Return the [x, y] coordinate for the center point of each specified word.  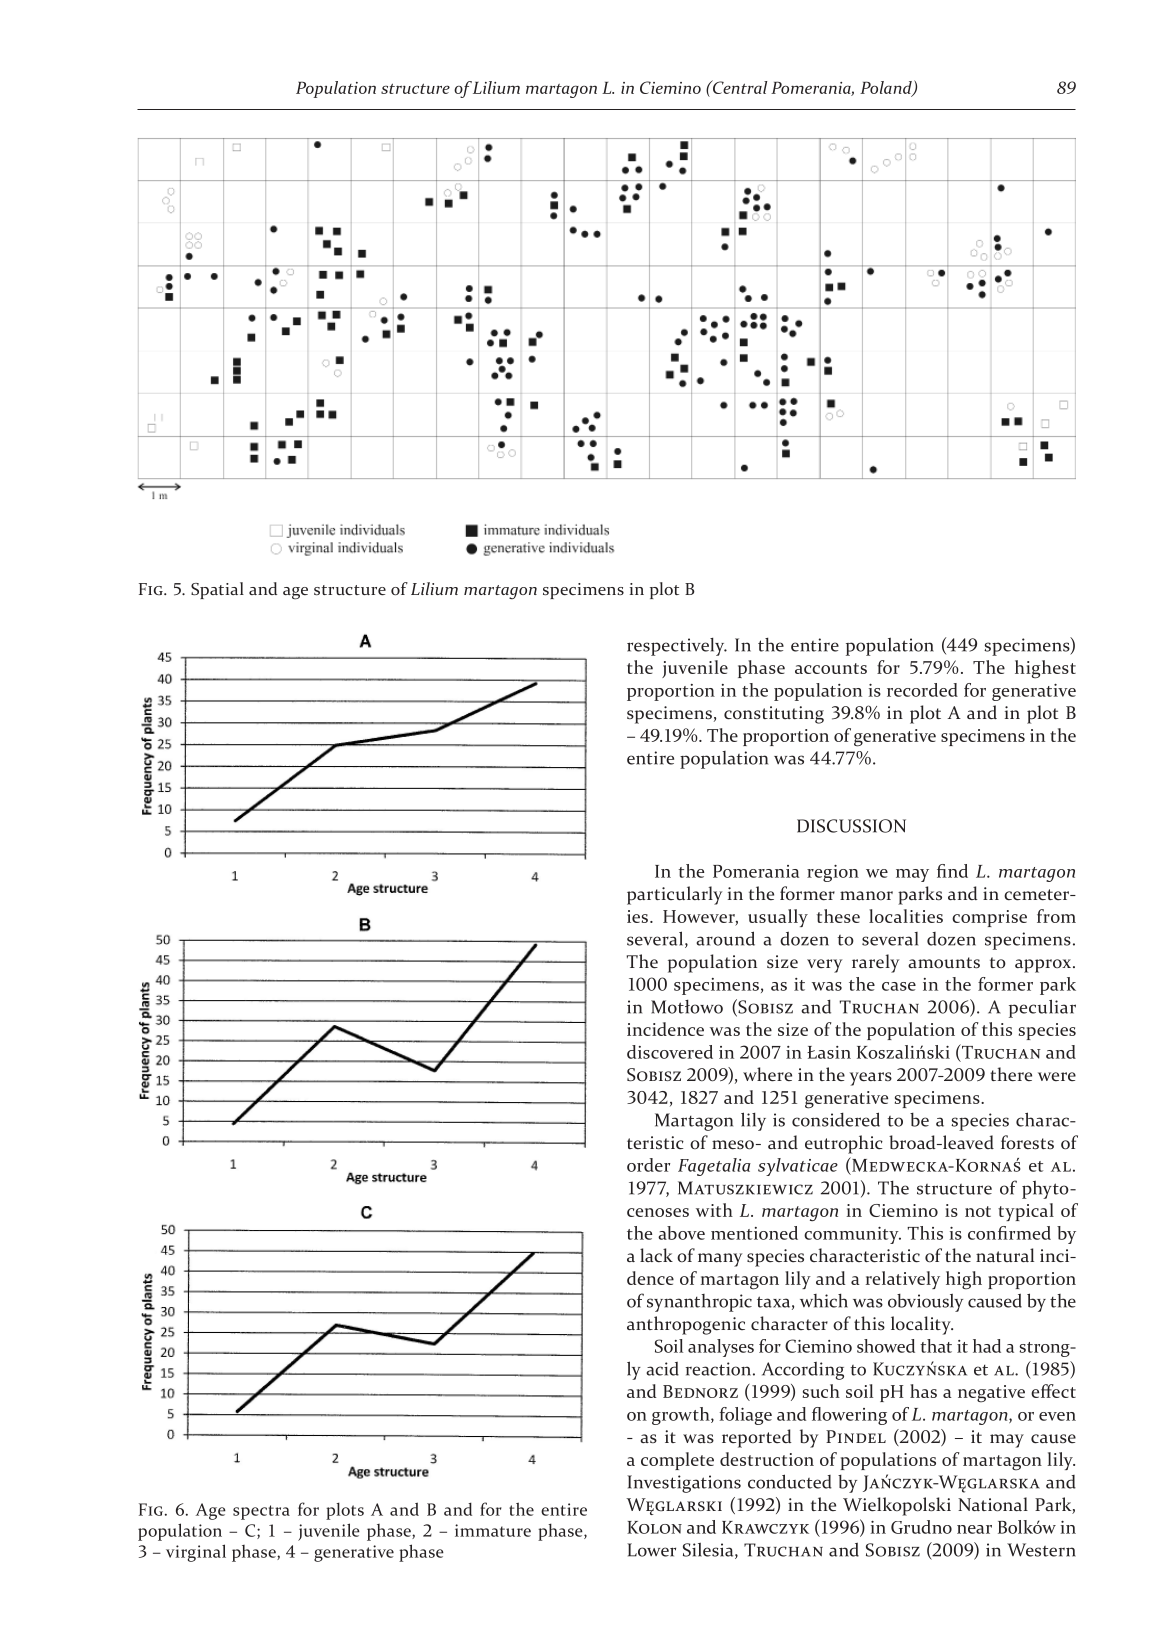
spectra [261, 1512]
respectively [677, 647]
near [974, 1529]
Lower [651, 1550]
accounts [831, 668]
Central [738, 87]
